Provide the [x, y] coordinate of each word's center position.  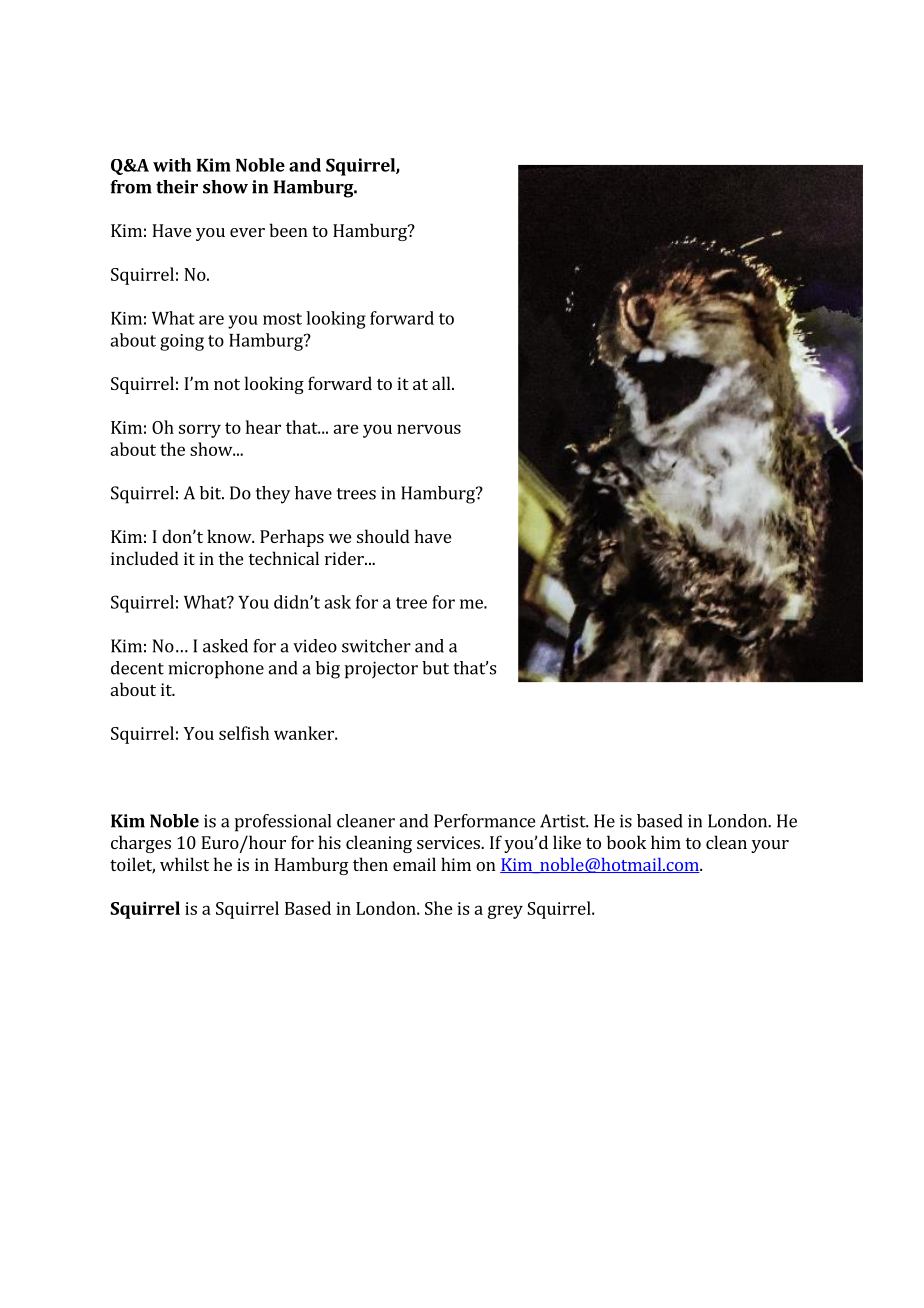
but [435, 668]
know [230, 536]
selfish [244, 733]
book [626, 842]
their [177, 187]
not [227, 384]
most [282, 319]
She [439, 908]
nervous [429, 429]
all [442, 383]
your [770, 846]
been [288, 230]
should [383, 536]
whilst [184, 864]
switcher [376, 646]
